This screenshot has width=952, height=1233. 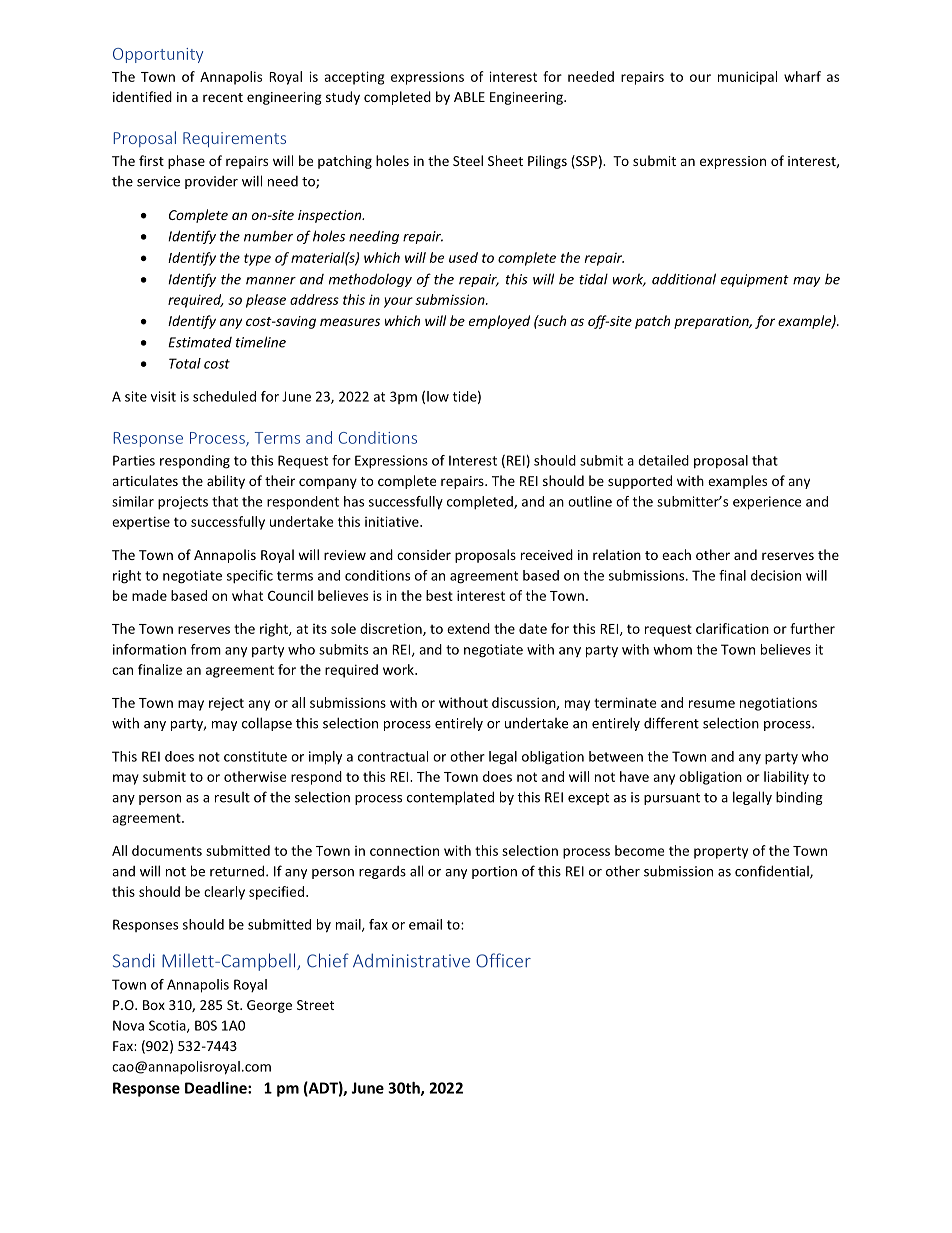 I want to click on each, so click(x=676, y=554).
